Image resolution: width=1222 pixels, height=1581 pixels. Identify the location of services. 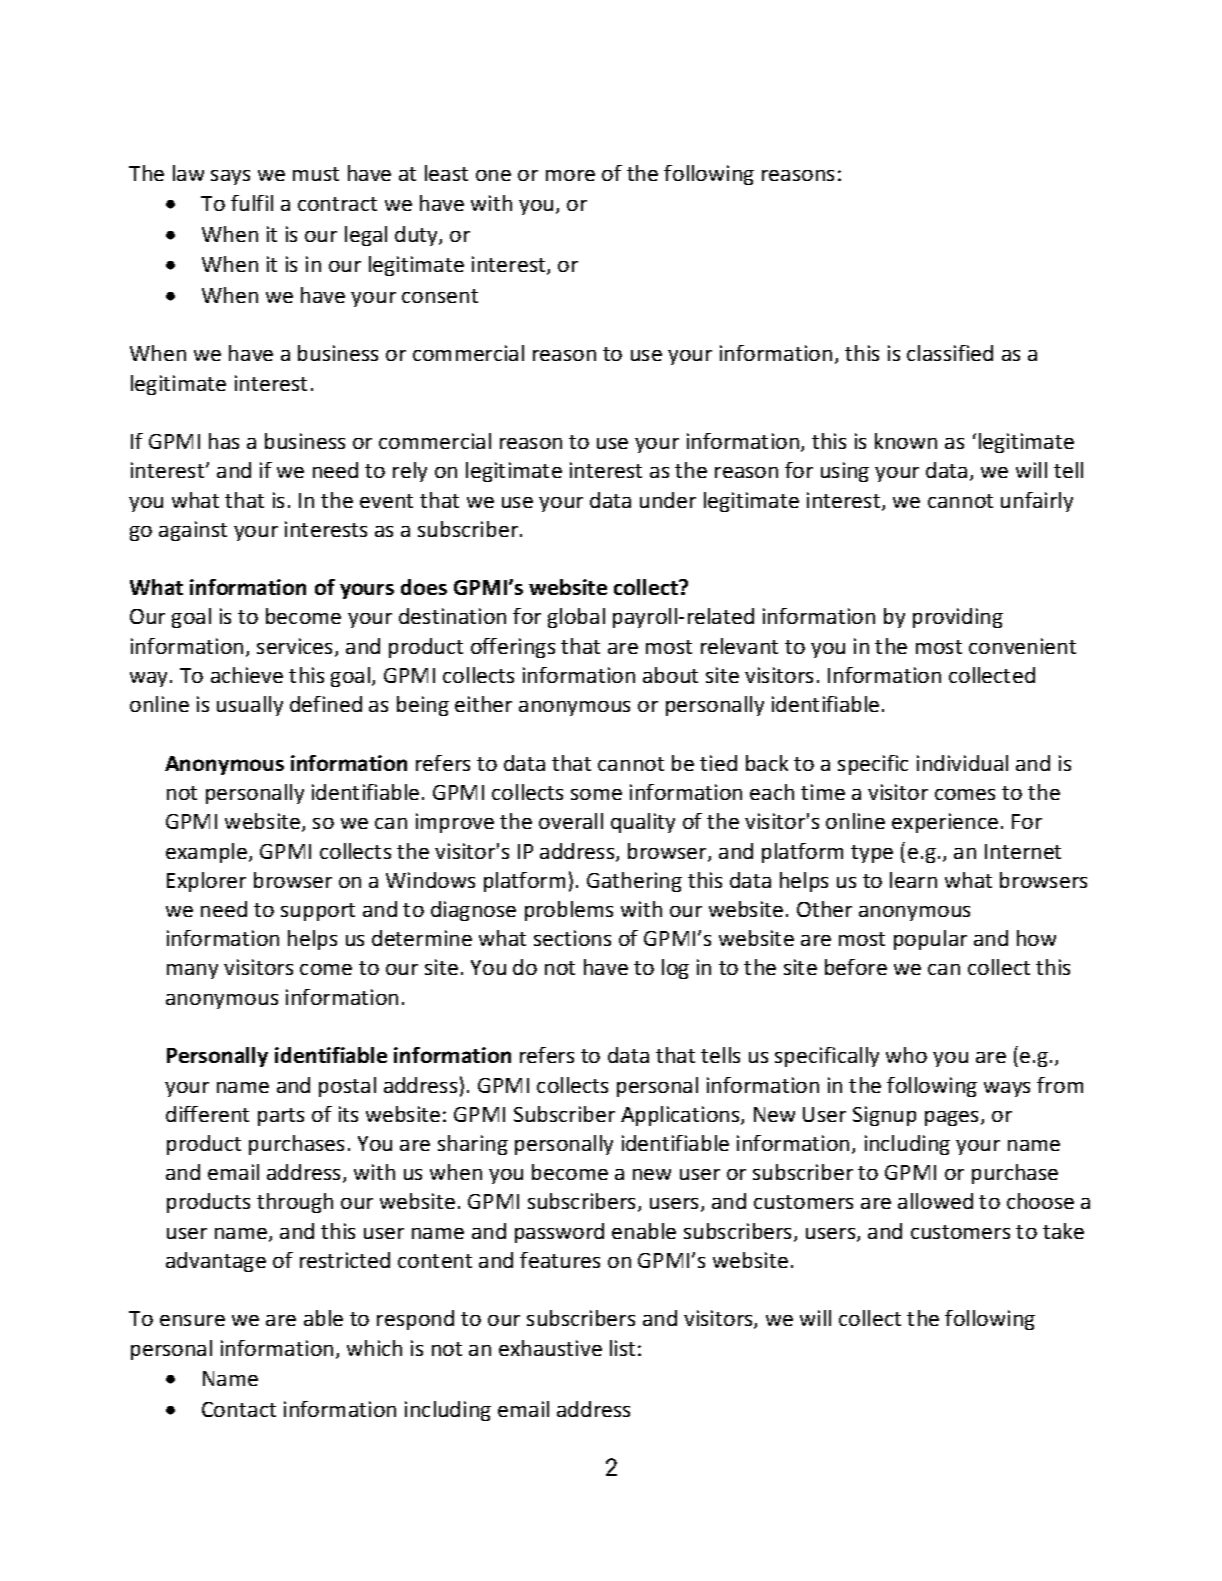
(296, 647).
